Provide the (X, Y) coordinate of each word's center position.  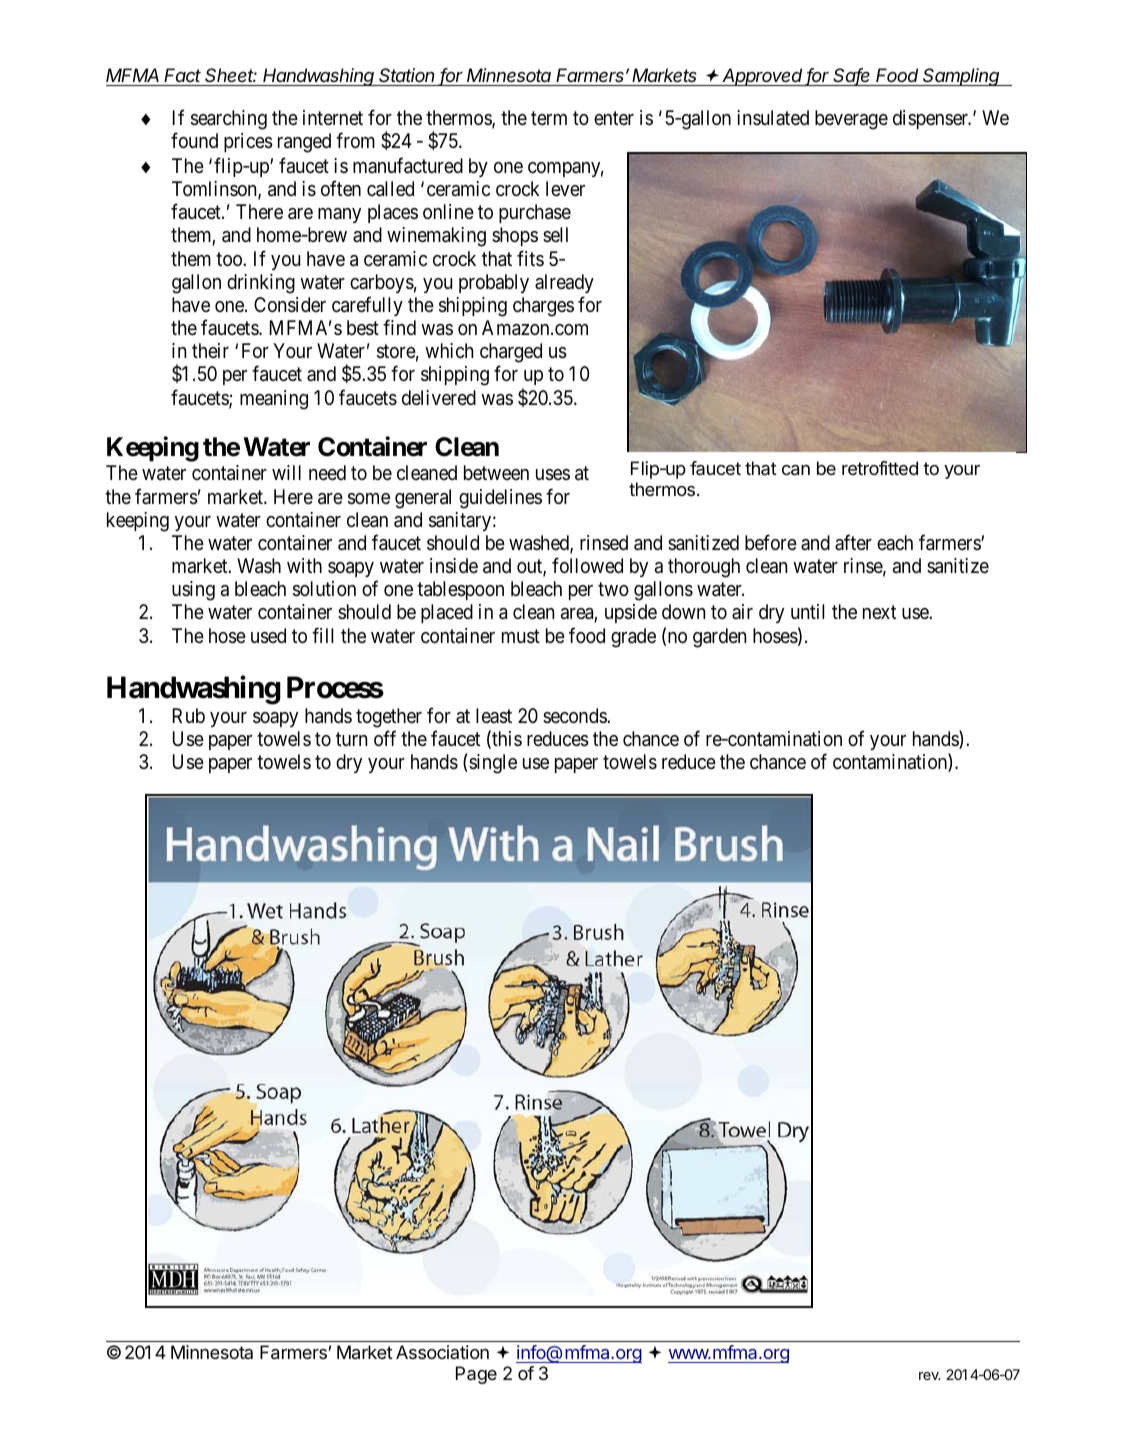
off (385, 738)
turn (351, 739)
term (549, 118)
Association (442, 1352)
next (879, 612)
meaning (274, 400)
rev (929, 1376)
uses (553, 475)
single (492, 764)
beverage (851, 120)
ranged (304, 143)
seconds (575, 715)
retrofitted (880, 468)
